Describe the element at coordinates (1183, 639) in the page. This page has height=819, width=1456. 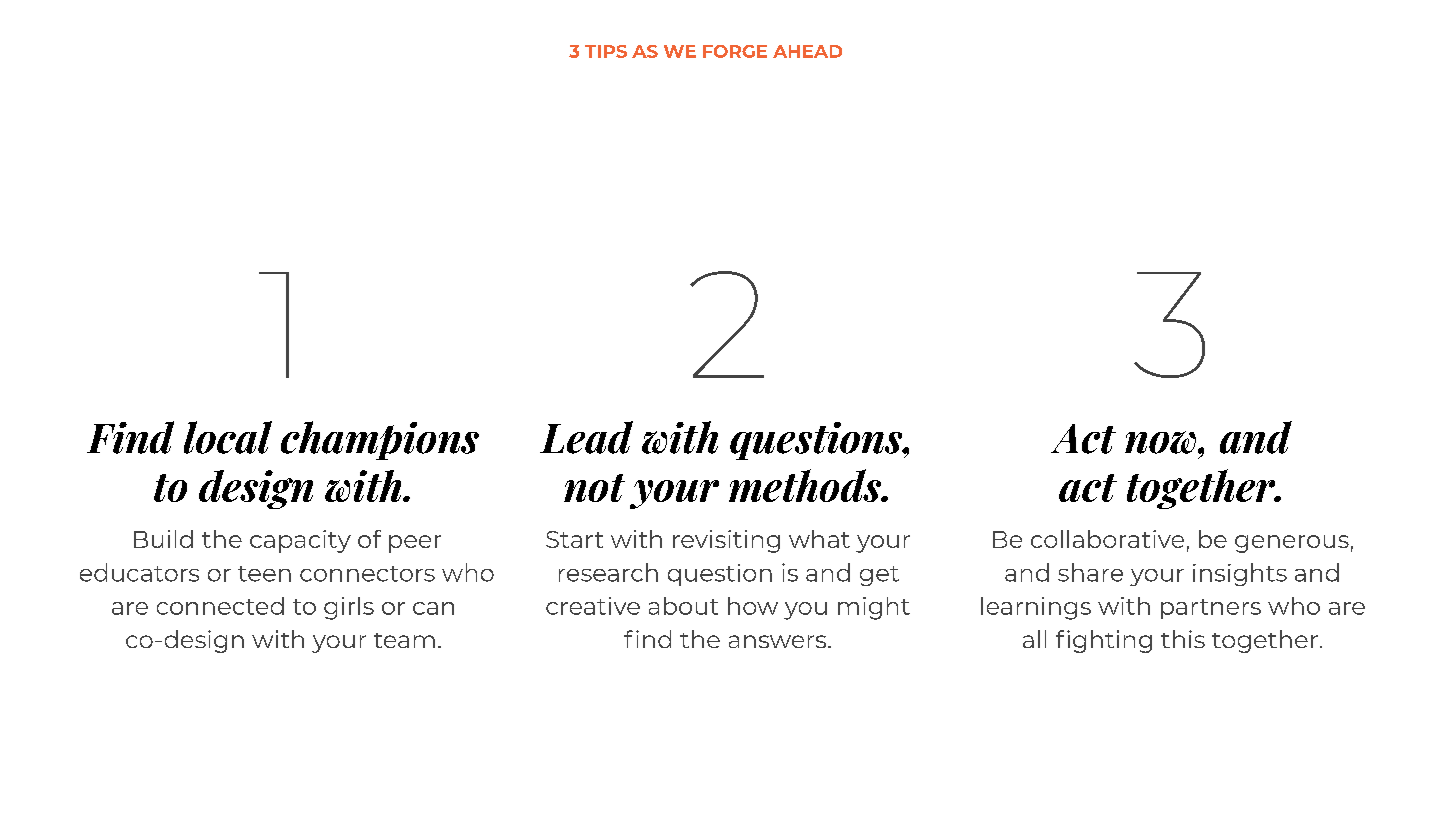
I see `this` at that location.
